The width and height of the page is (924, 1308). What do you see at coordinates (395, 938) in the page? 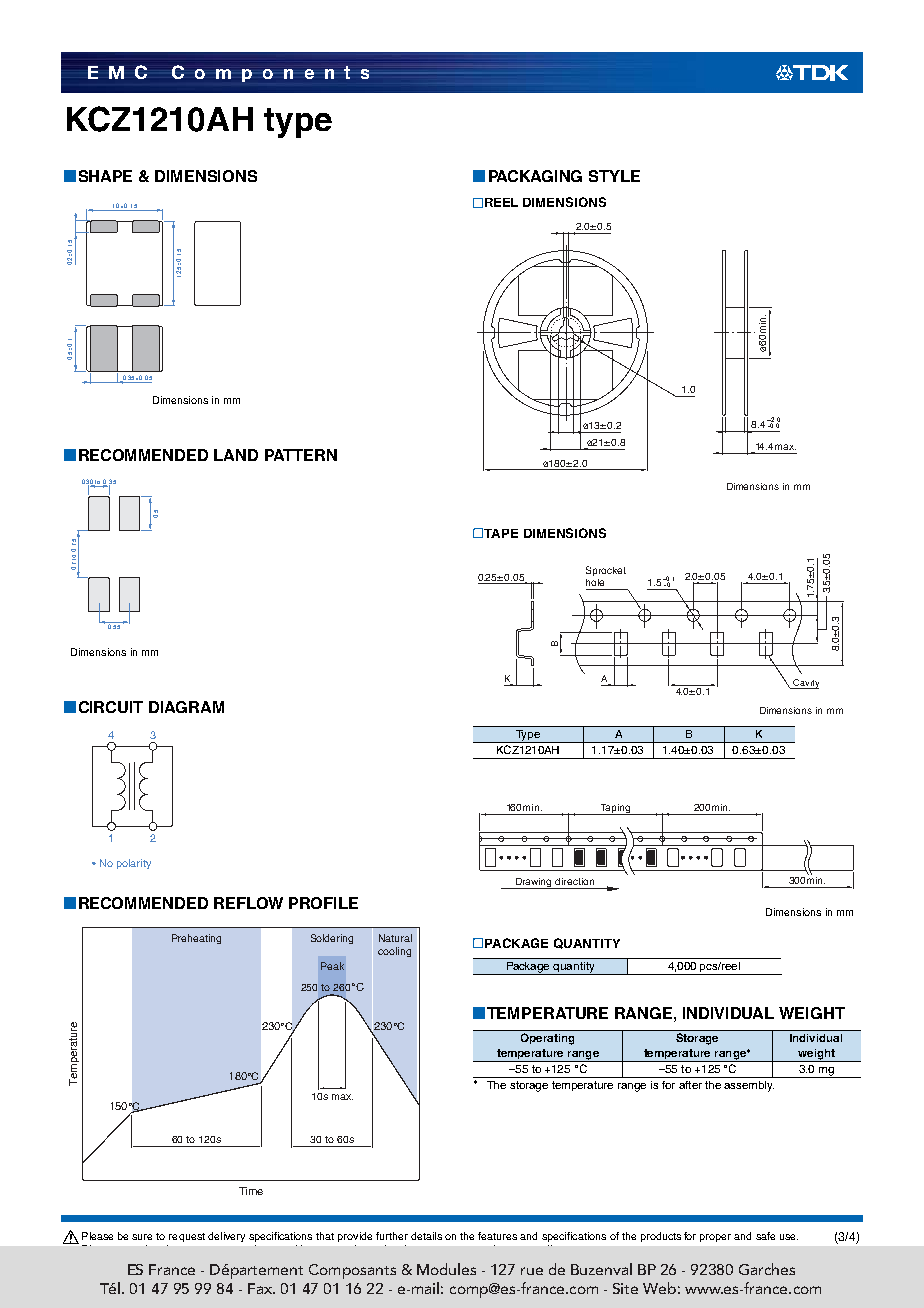
I see `Natural` at bounding box center [395, 938].
